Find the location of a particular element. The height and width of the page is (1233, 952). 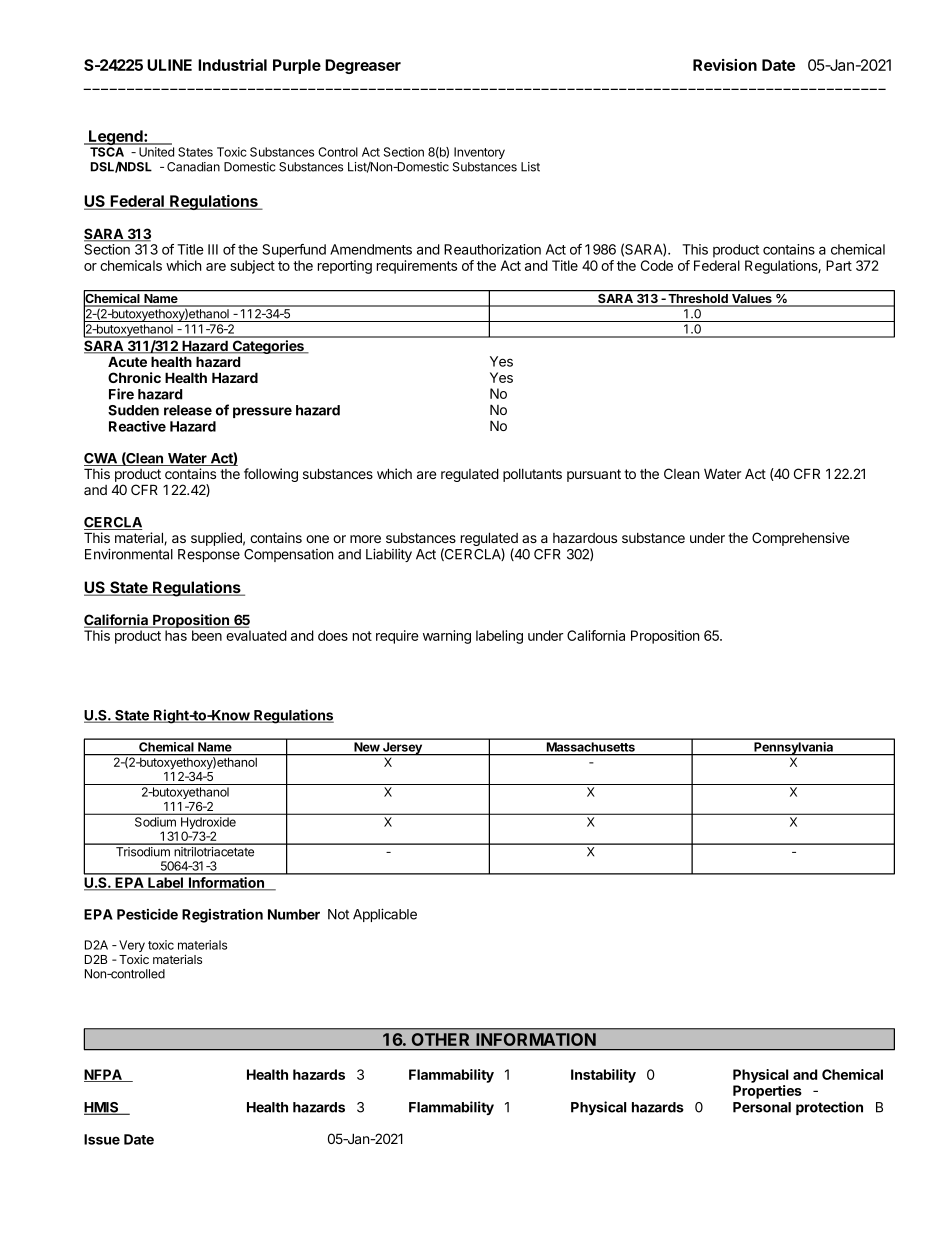

been is located at coordinates (207, 635).
